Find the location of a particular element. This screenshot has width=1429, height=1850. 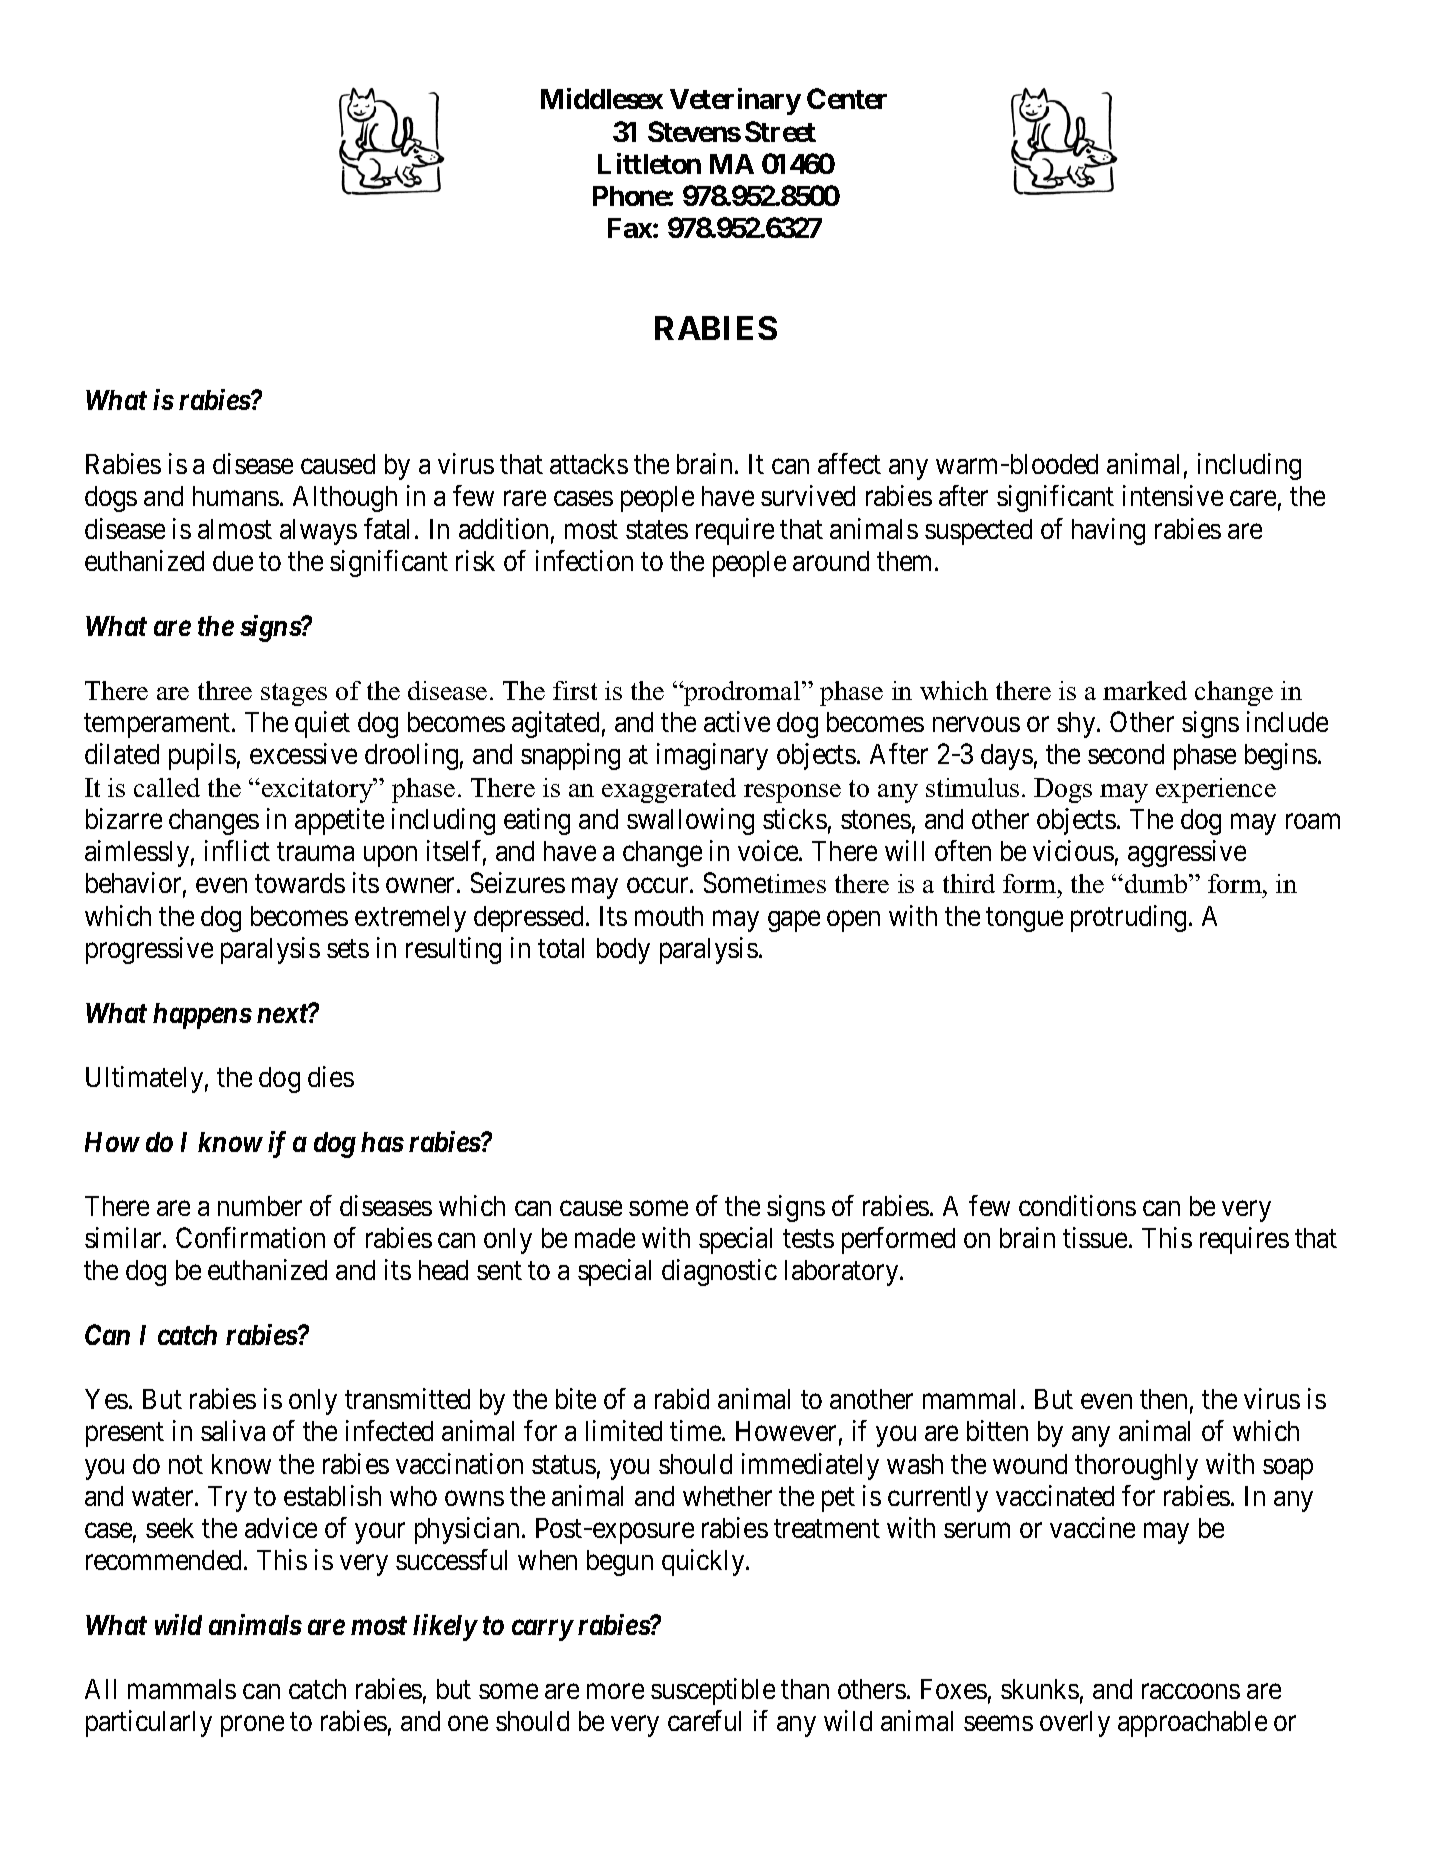

Littleton is located at coordinates (649, 163).
